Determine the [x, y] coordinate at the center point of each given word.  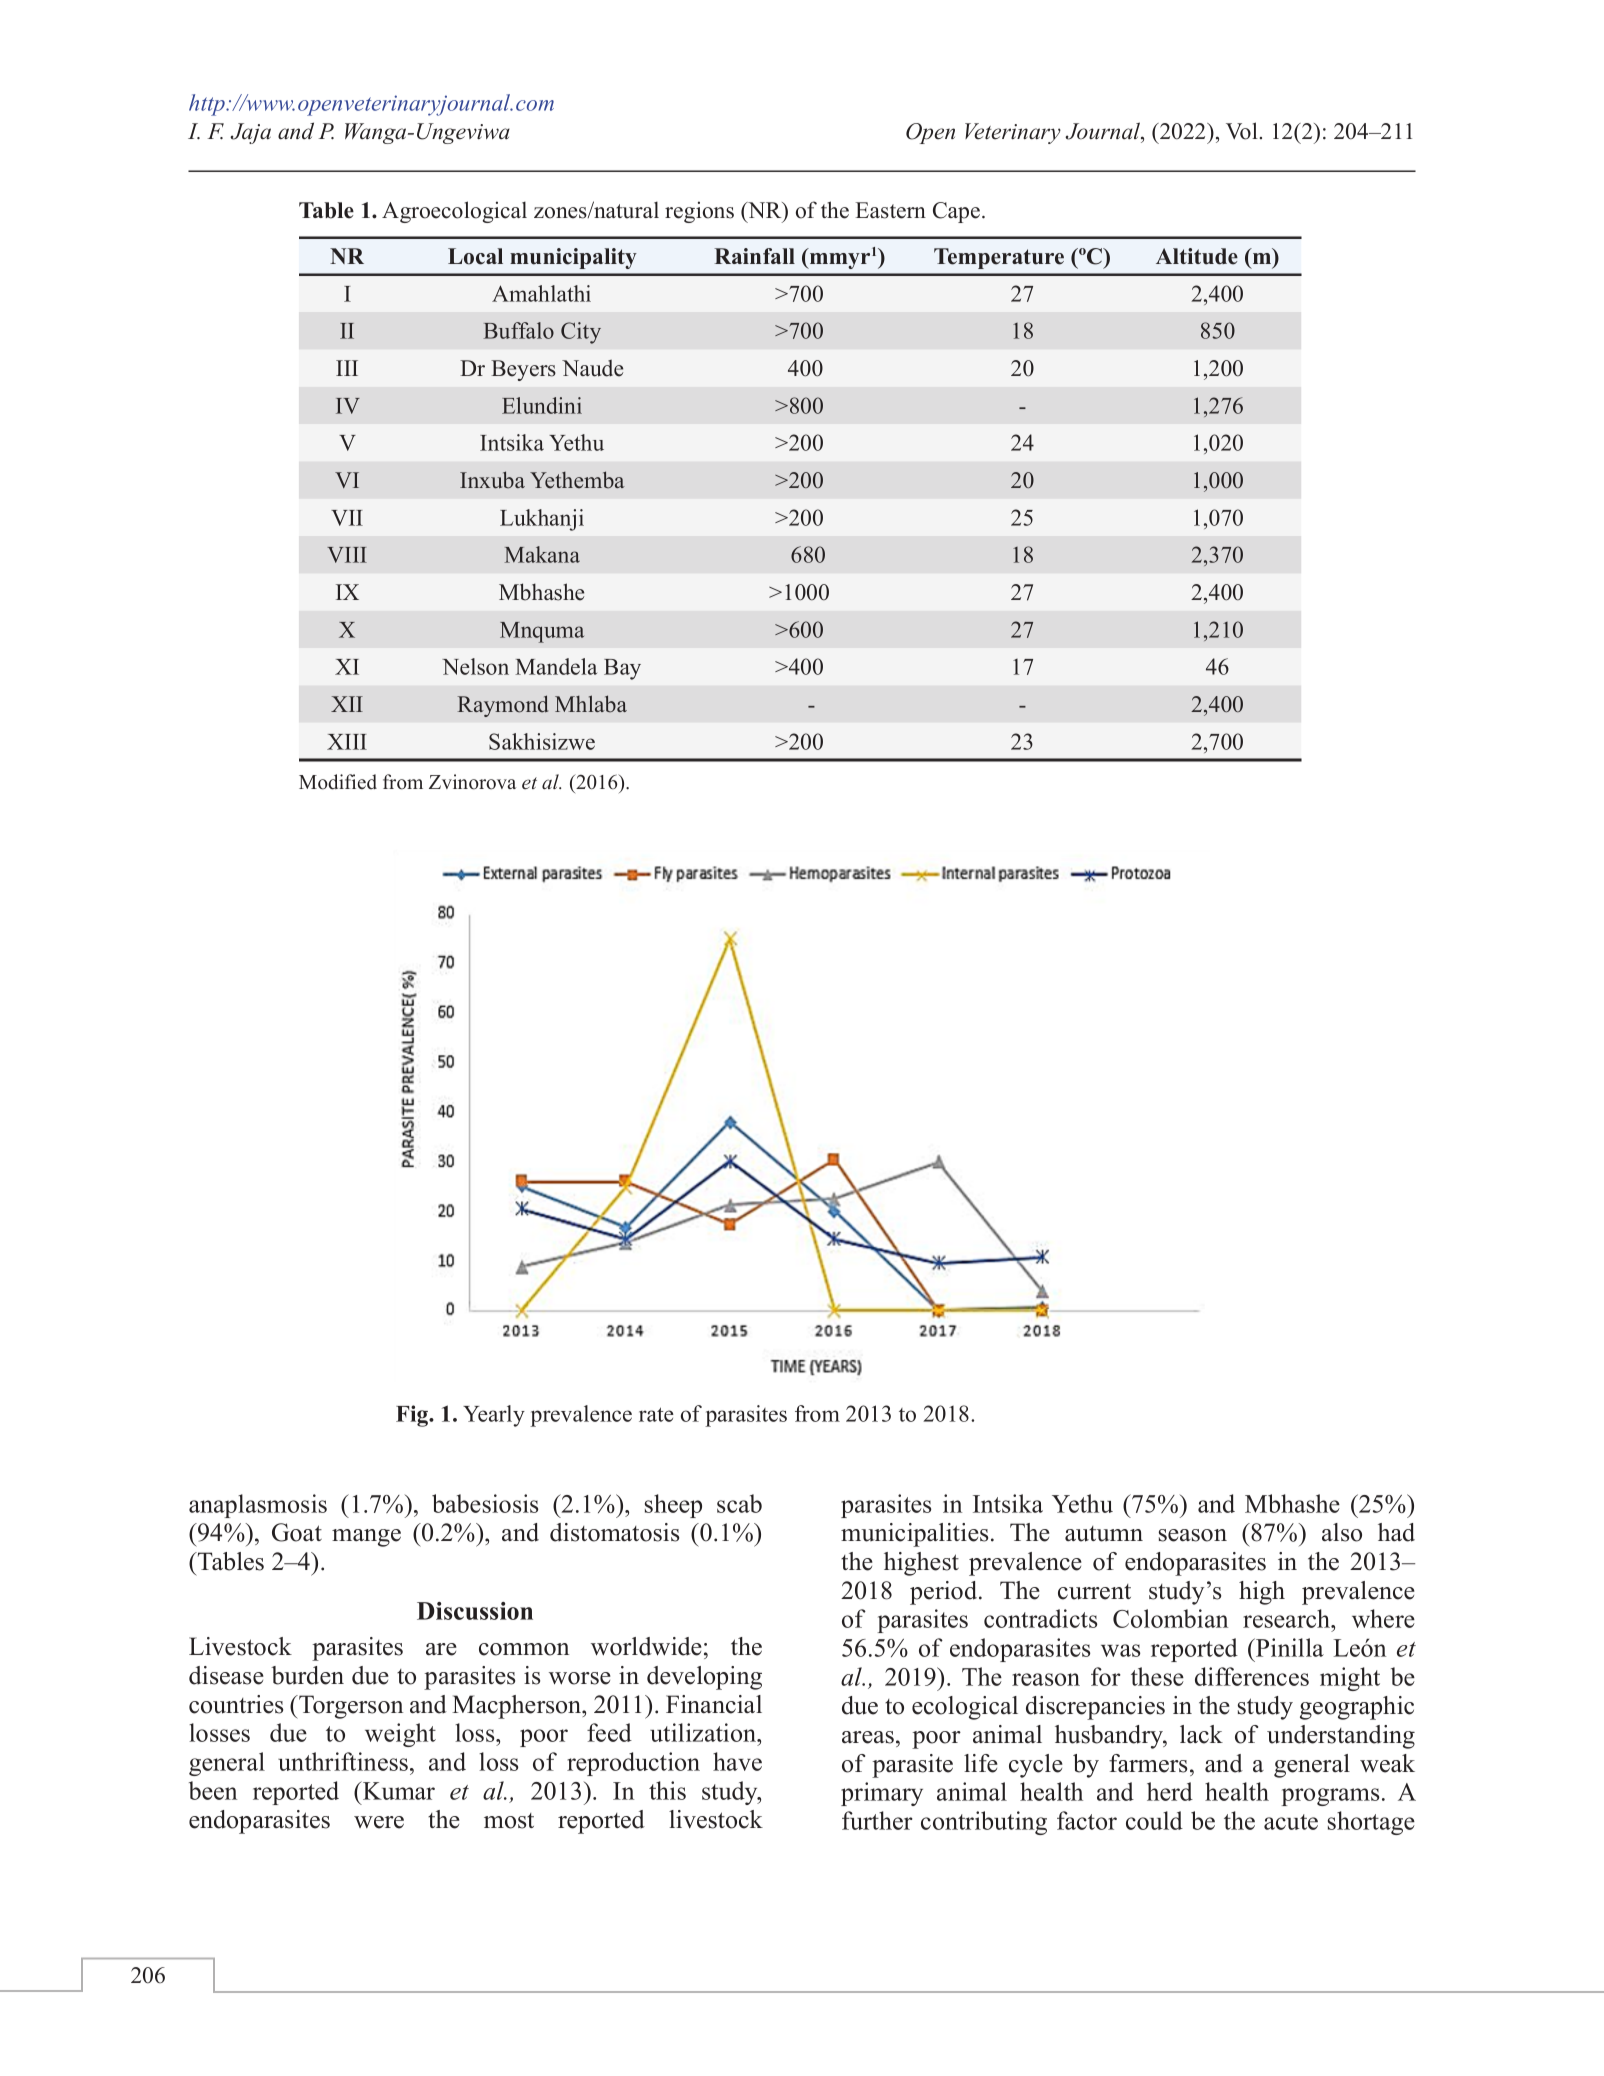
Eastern [890, 210]
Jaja [250, 133]
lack [1201, 1734]
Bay [622, 669]
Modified [338, 782]
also [1342, 1532]
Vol [1242, 131]
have [737, 1761]
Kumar [398, 1790]
